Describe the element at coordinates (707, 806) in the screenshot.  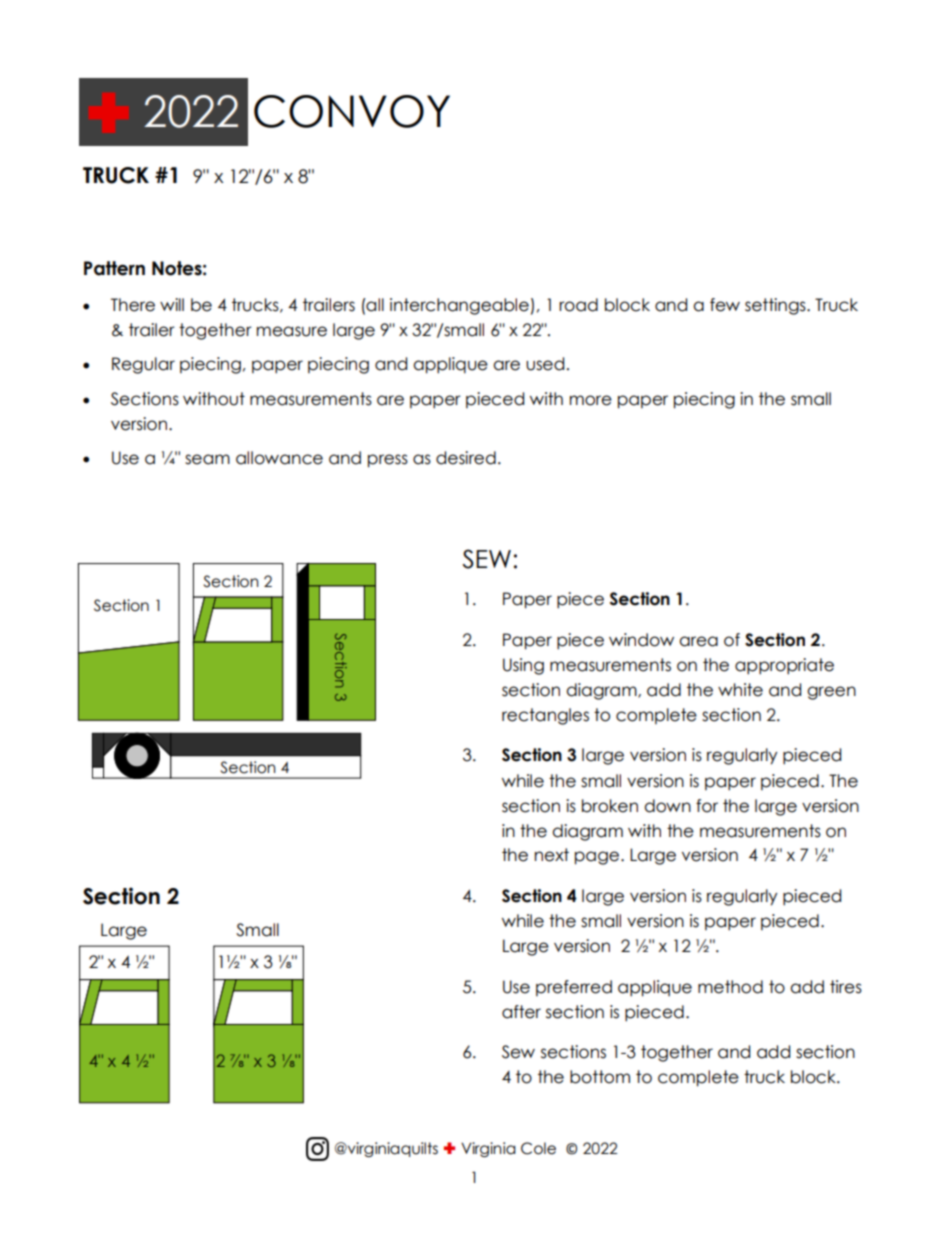
I see `for` at that location.
